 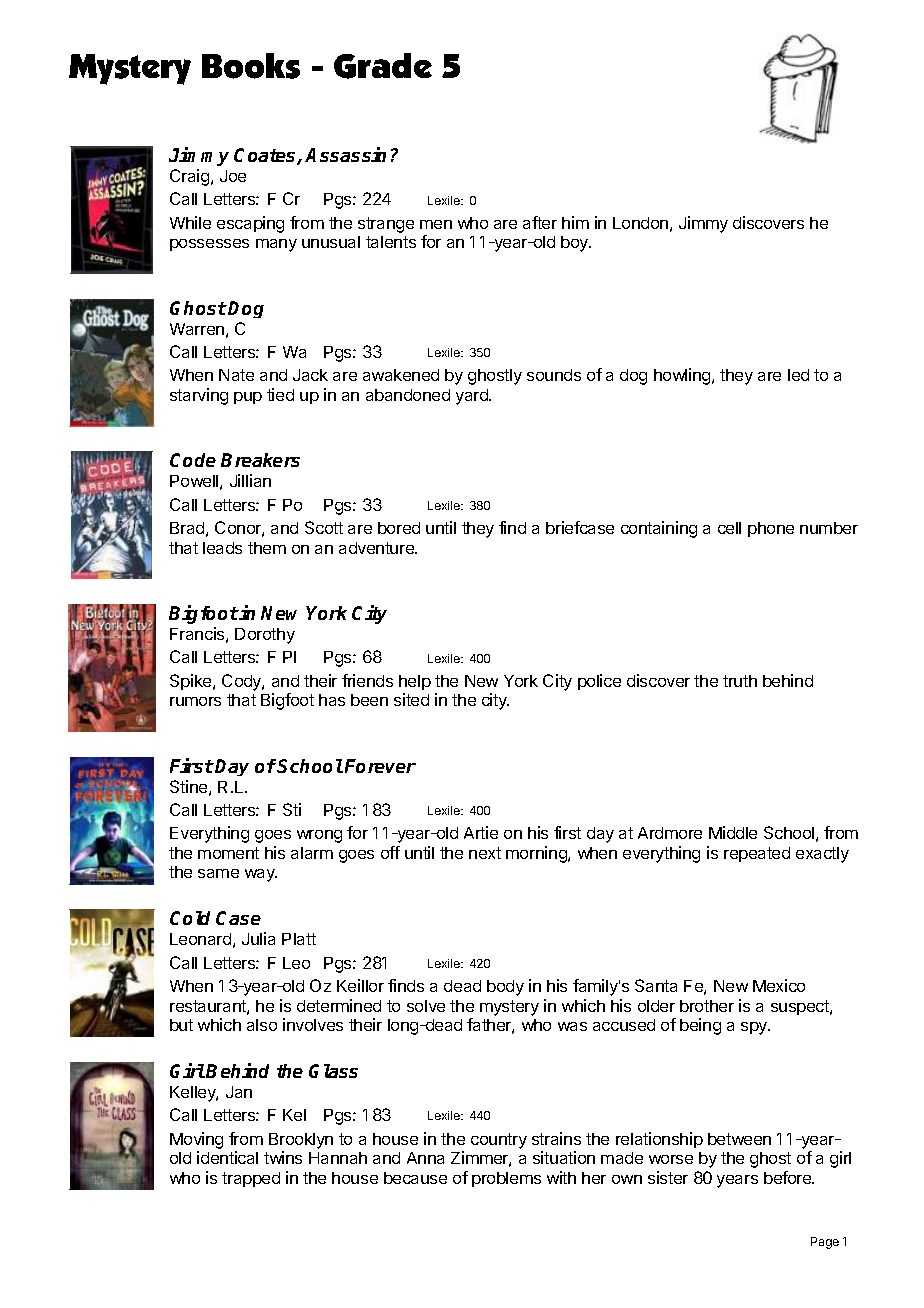 I want to click on Julia, so click(x=258, y=938).
